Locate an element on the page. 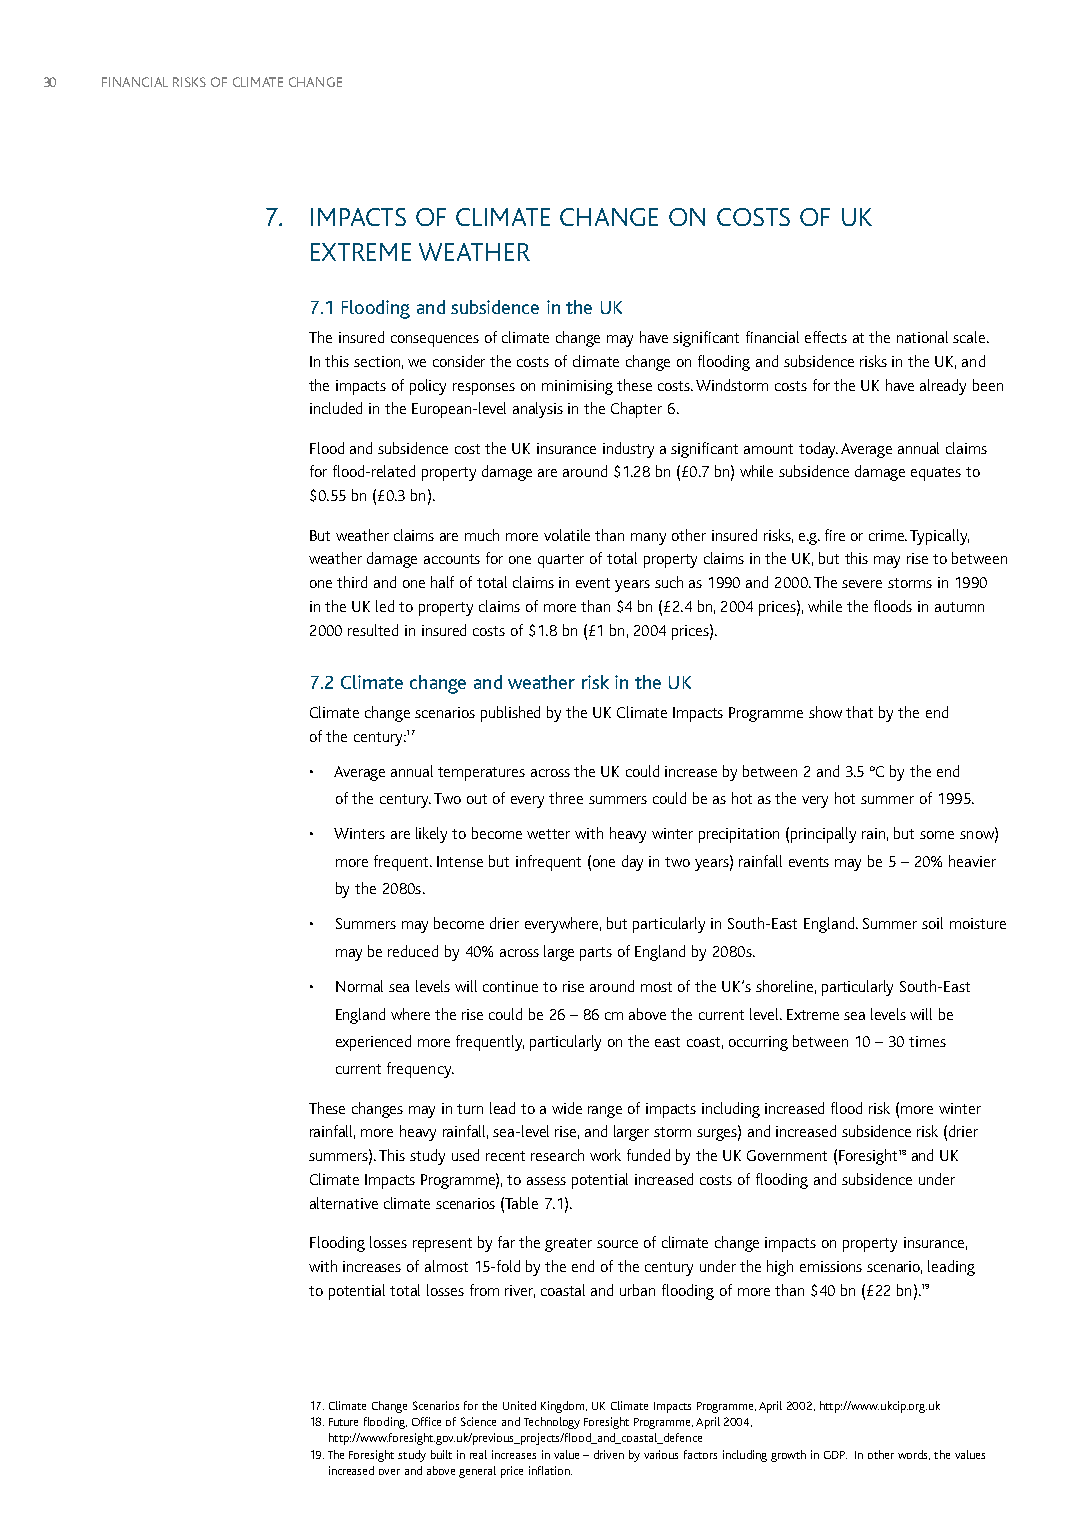 This image has height=1533, width=1083. various is located at coordinates (661, 1454).
